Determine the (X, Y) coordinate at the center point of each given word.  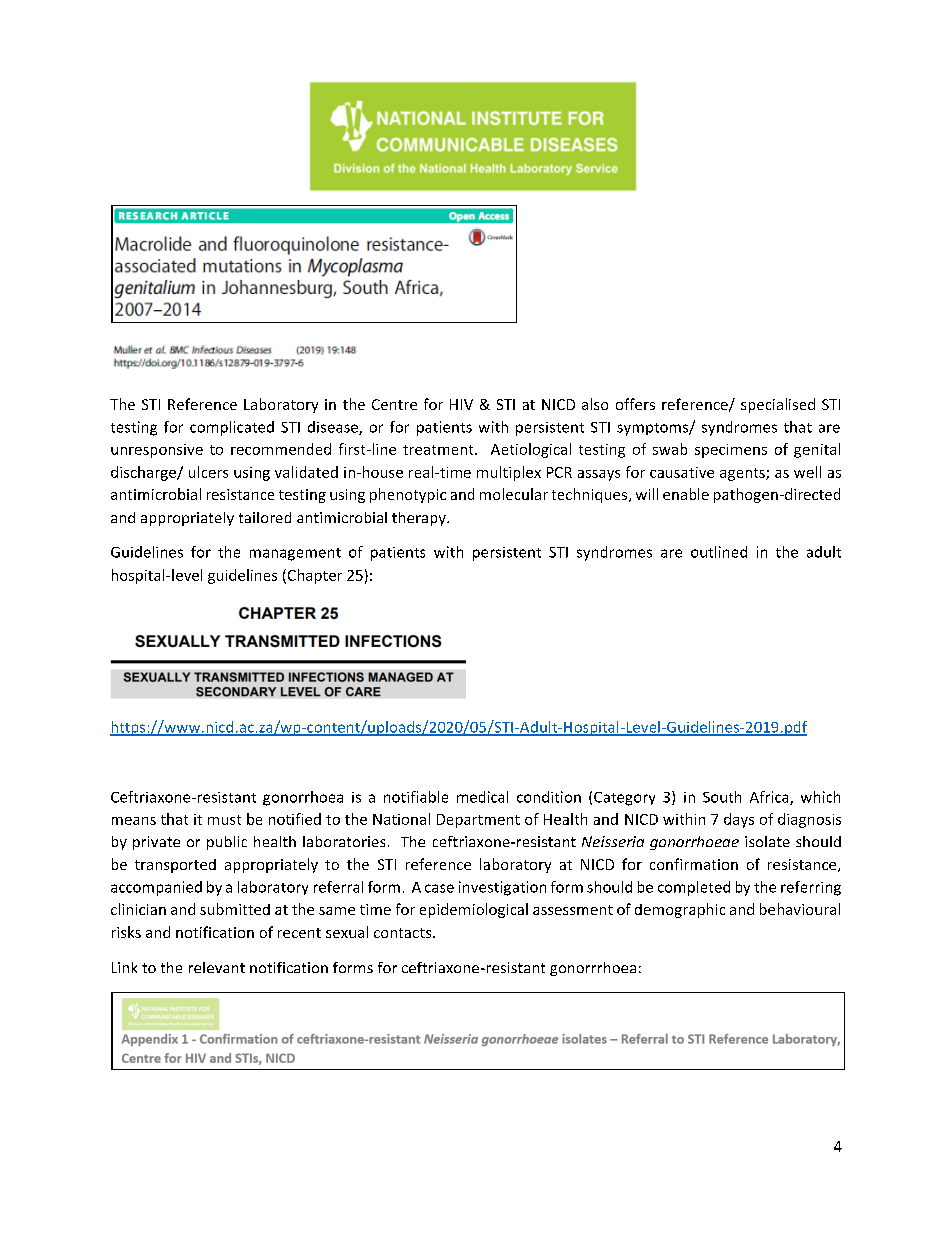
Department (478, 821)
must (224, 820)
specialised (778, 405)
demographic (680, 910)
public (227, 843)
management (295, 554)
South (722, 797)
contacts (404, 933)
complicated (232, 428)
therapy (420, 519)
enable (686, 494)
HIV (461, 404)
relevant (217, 967)
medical (482, 797)
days (739, 820)
